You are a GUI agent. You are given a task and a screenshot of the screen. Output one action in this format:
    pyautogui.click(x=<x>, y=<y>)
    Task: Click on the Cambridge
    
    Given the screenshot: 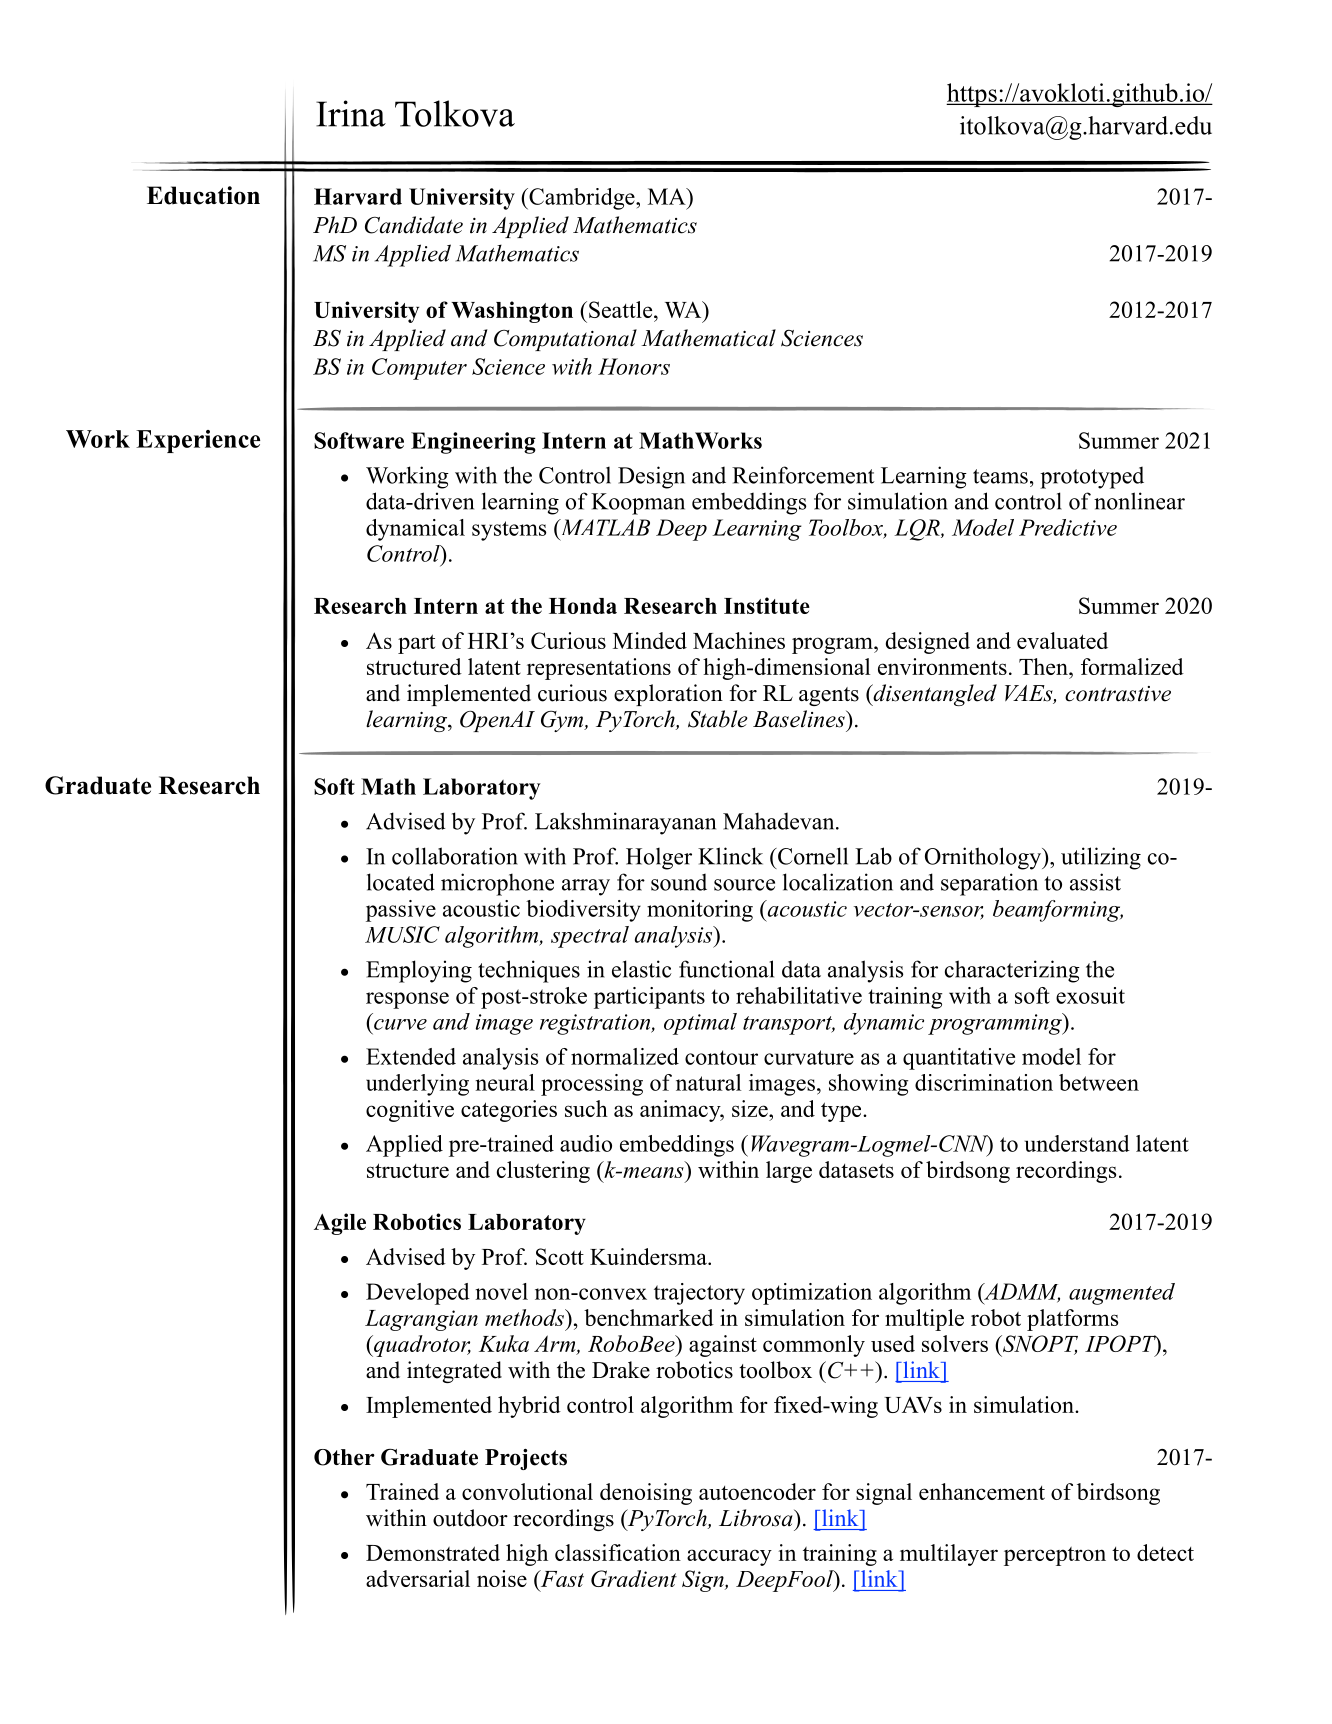 What is the action you would take?
    pyautogui.click(x=582, y=199)
